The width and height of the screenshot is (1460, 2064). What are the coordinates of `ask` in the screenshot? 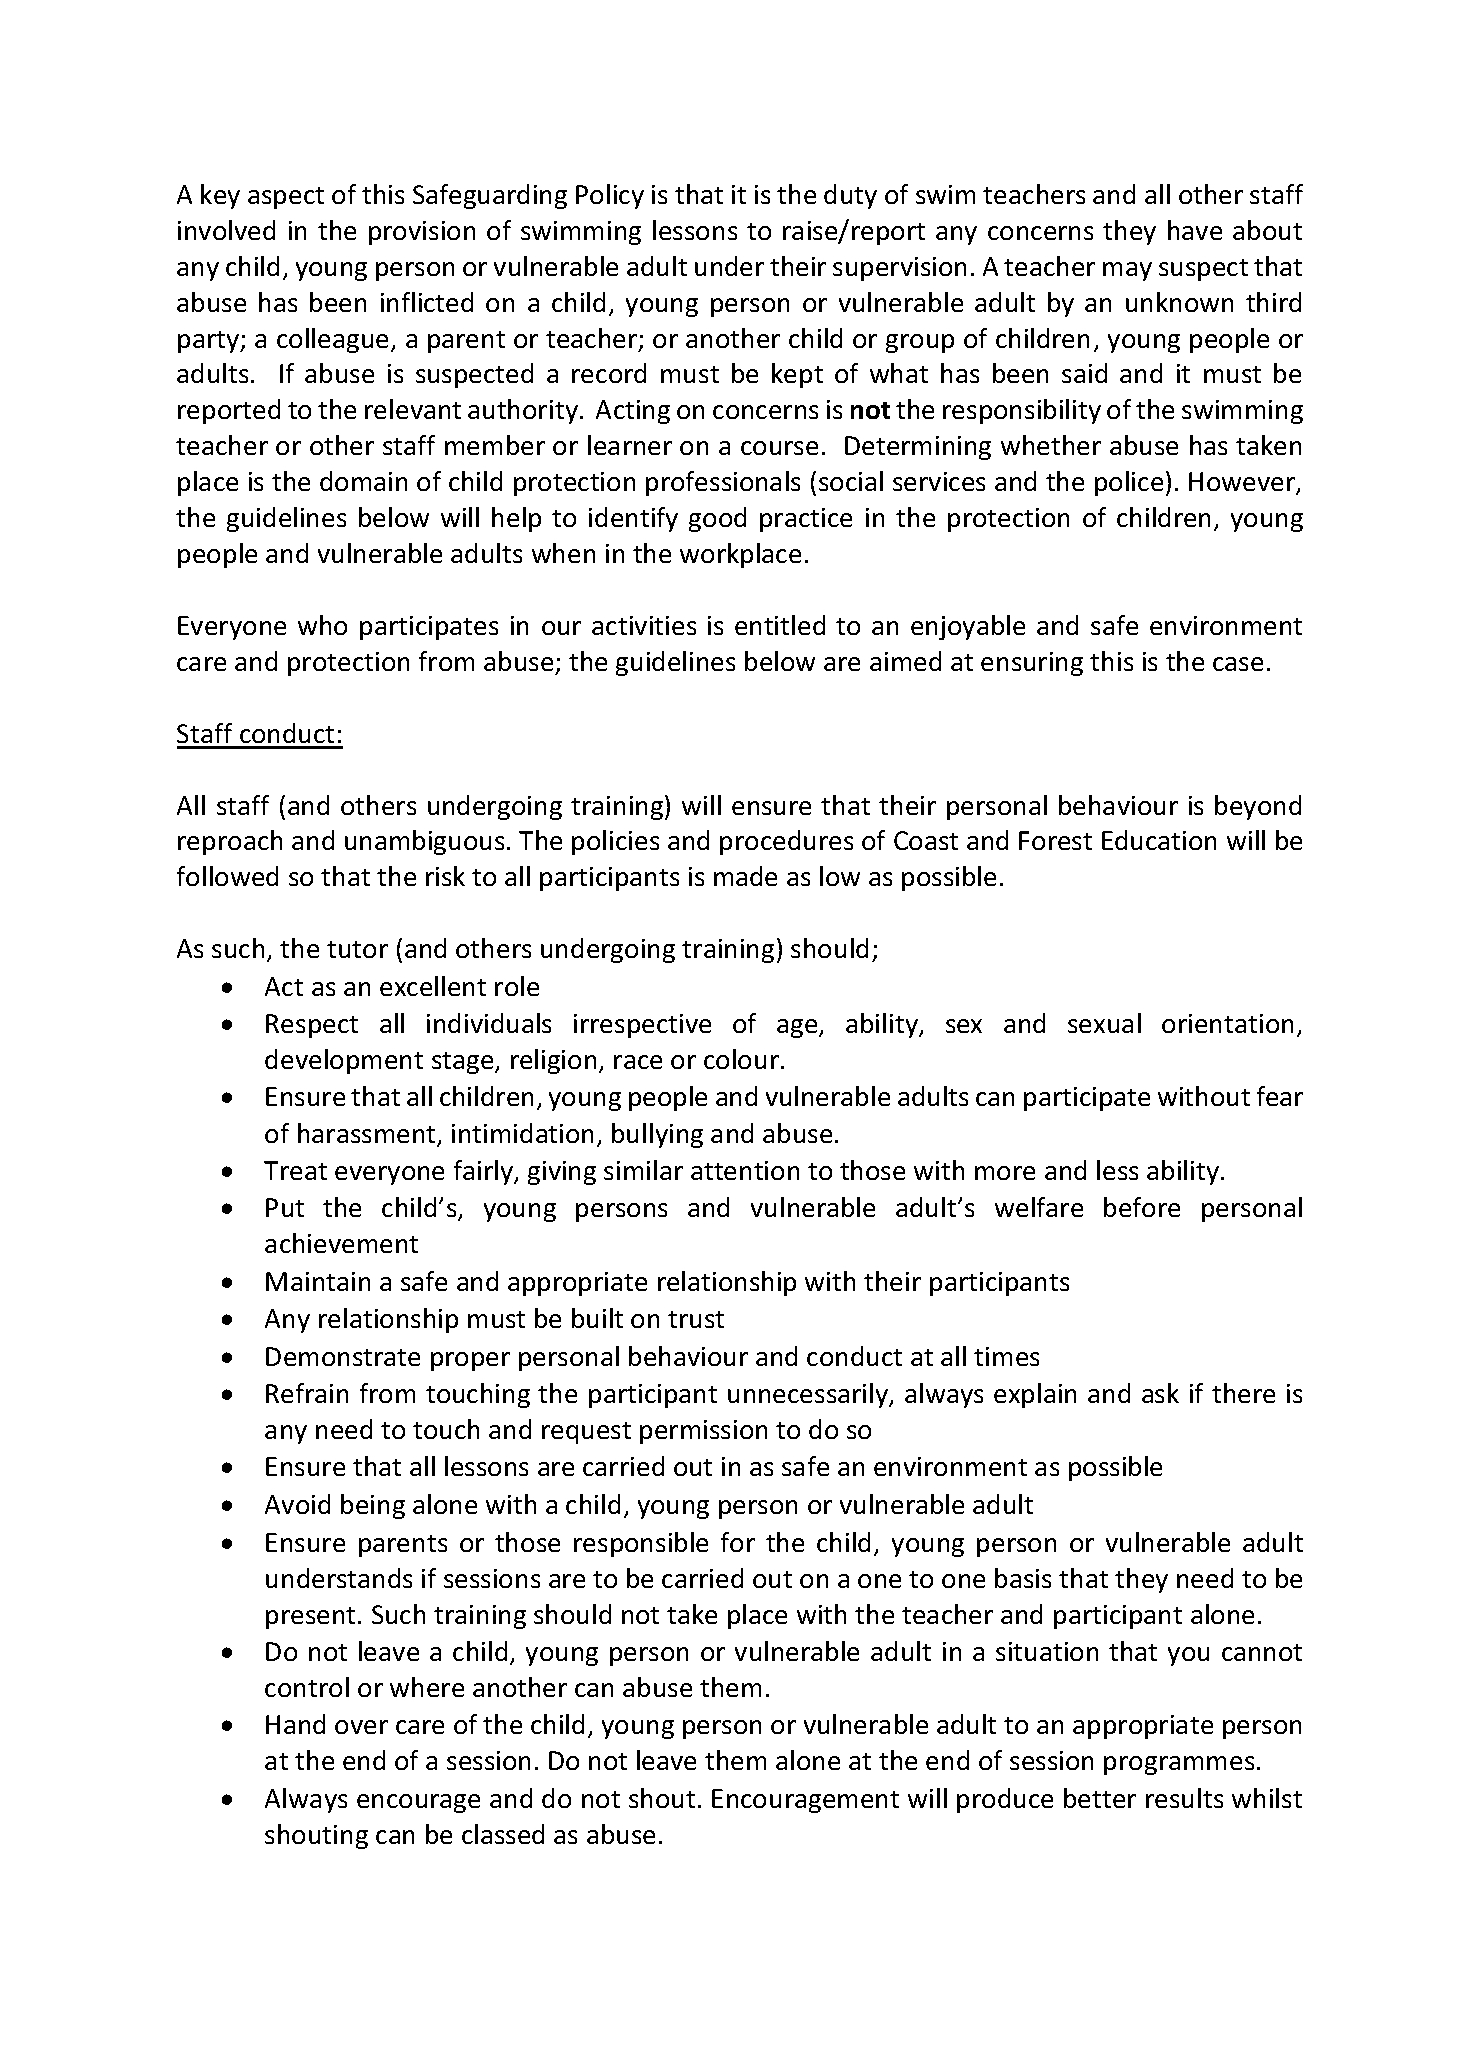 It's located at (1160, 1393).
